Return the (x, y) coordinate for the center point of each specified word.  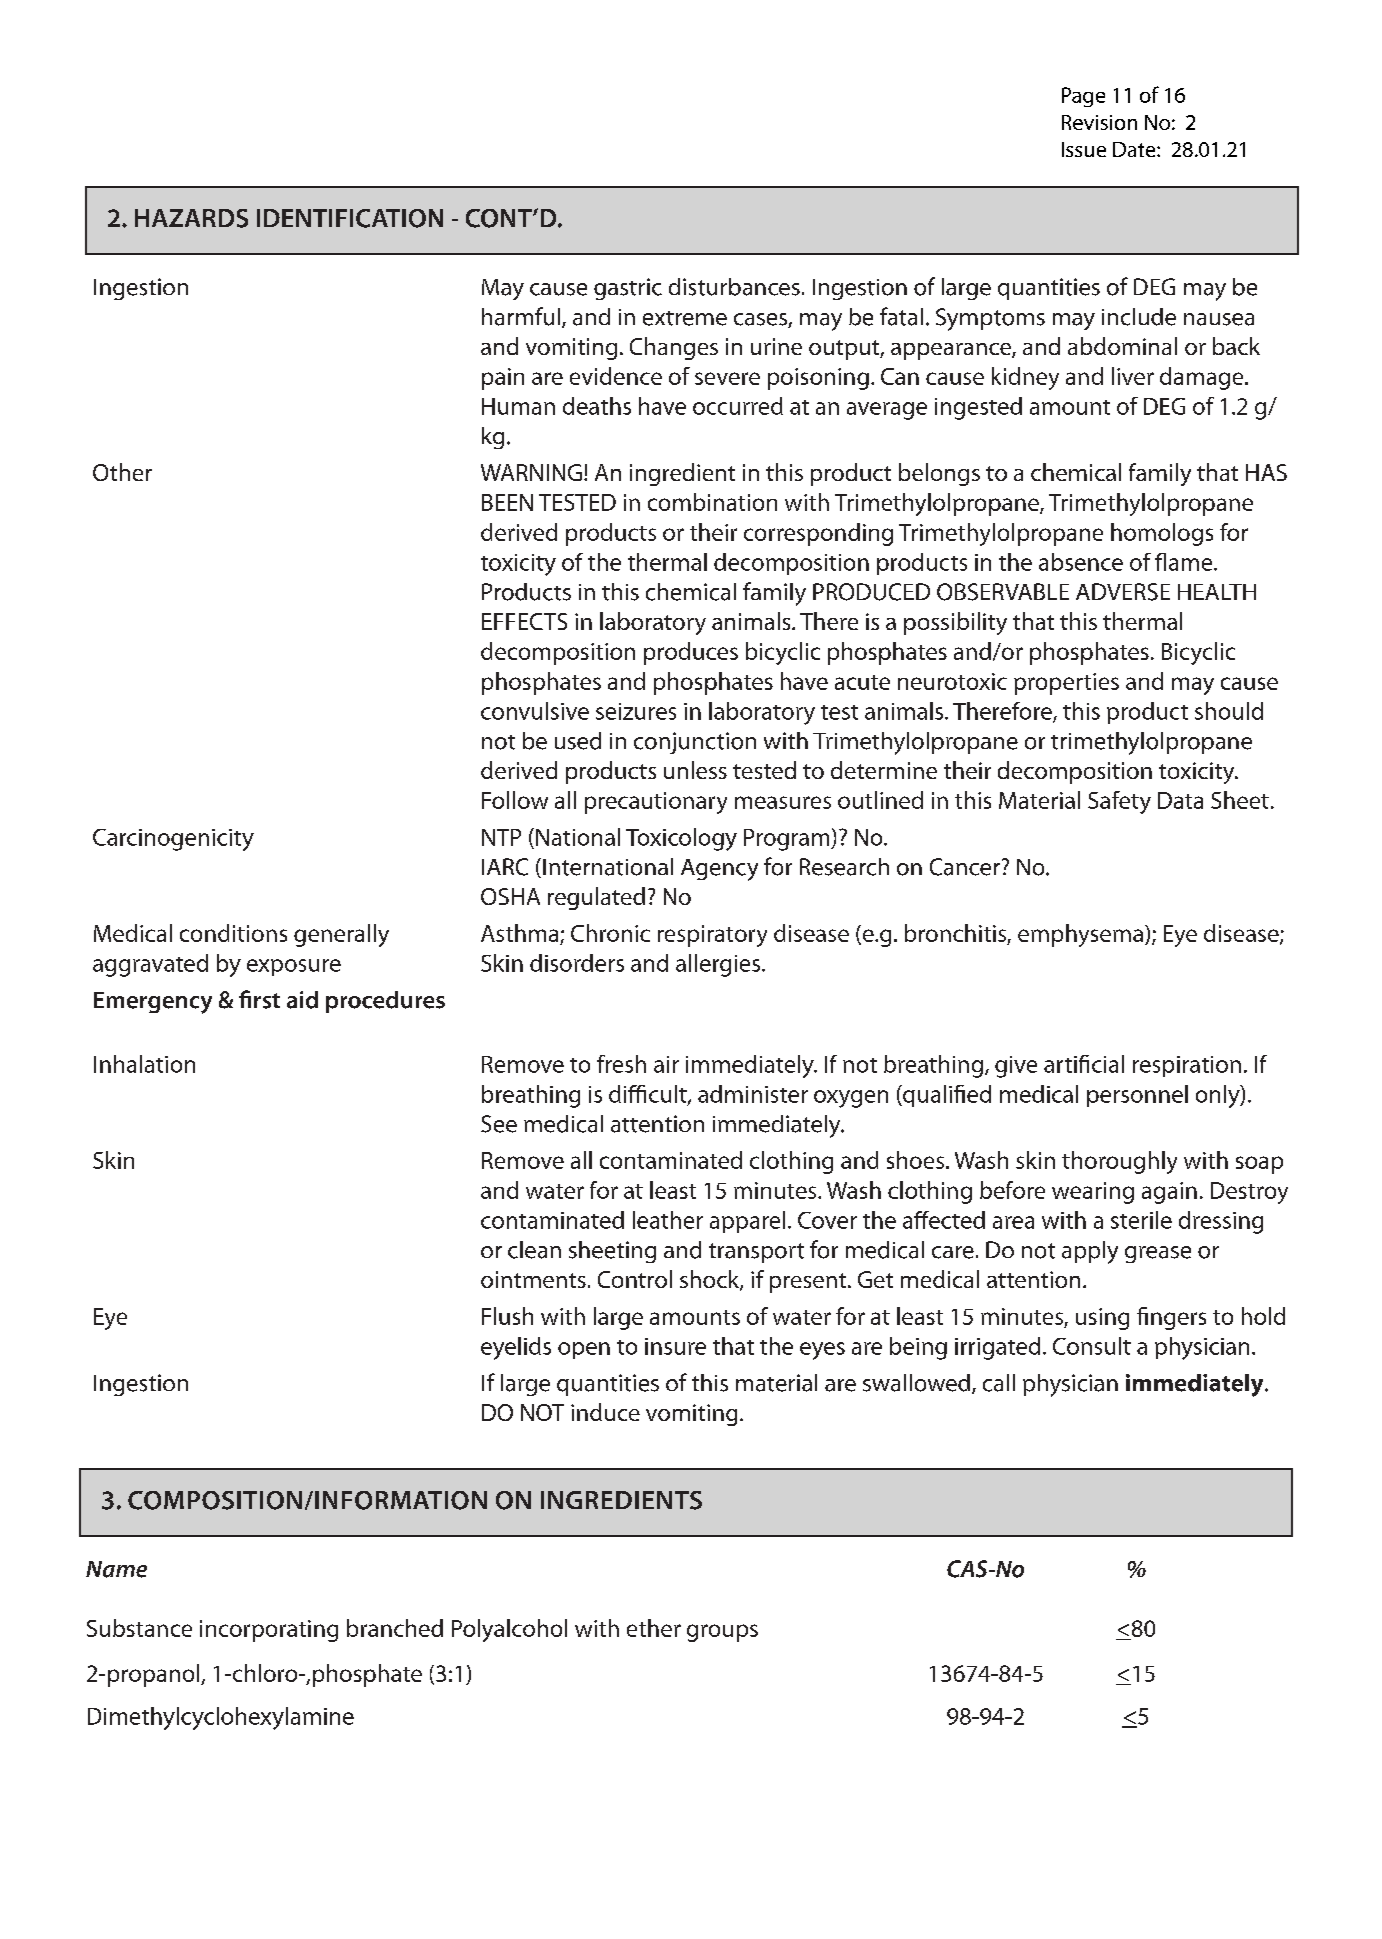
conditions (233, 933)
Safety (1119, 802)
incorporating (269, 1631)
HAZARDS (191, 218)
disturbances (734, 287)
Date (1135, 149)
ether (654, 1628)
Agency (719, 870)
